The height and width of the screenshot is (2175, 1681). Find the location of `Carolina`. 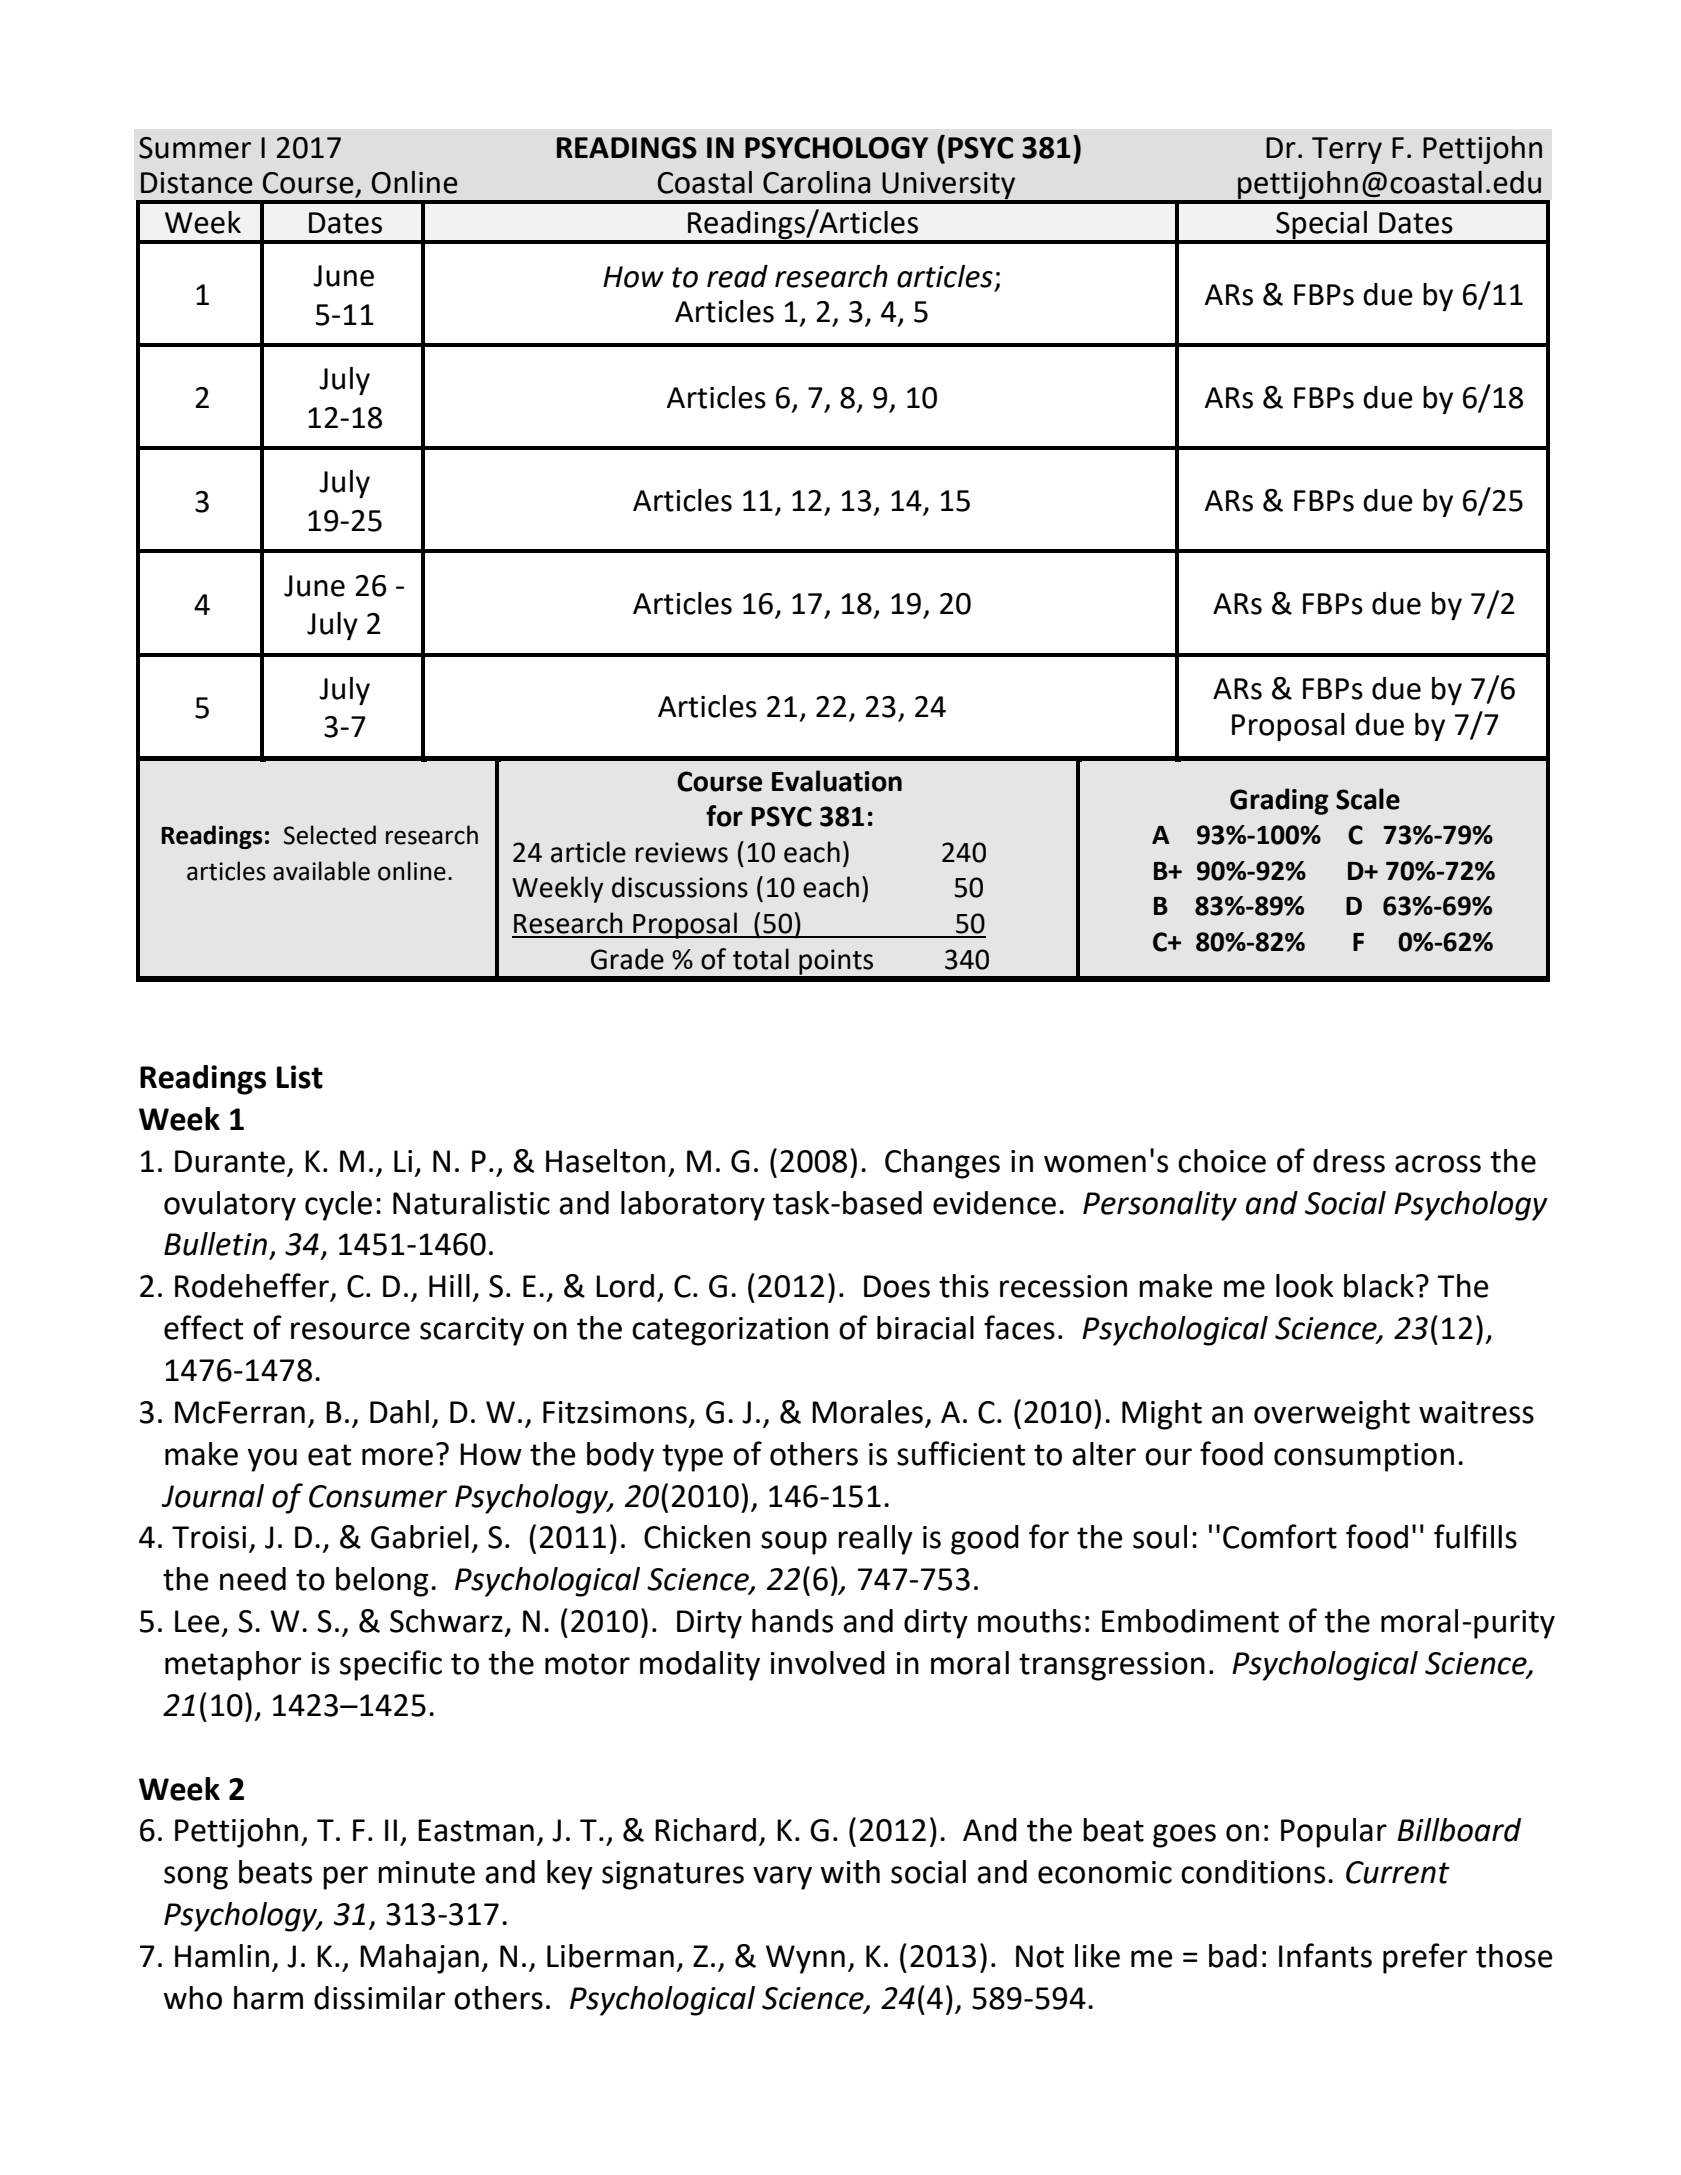

Carolina is located at coordinates (816, 182).
